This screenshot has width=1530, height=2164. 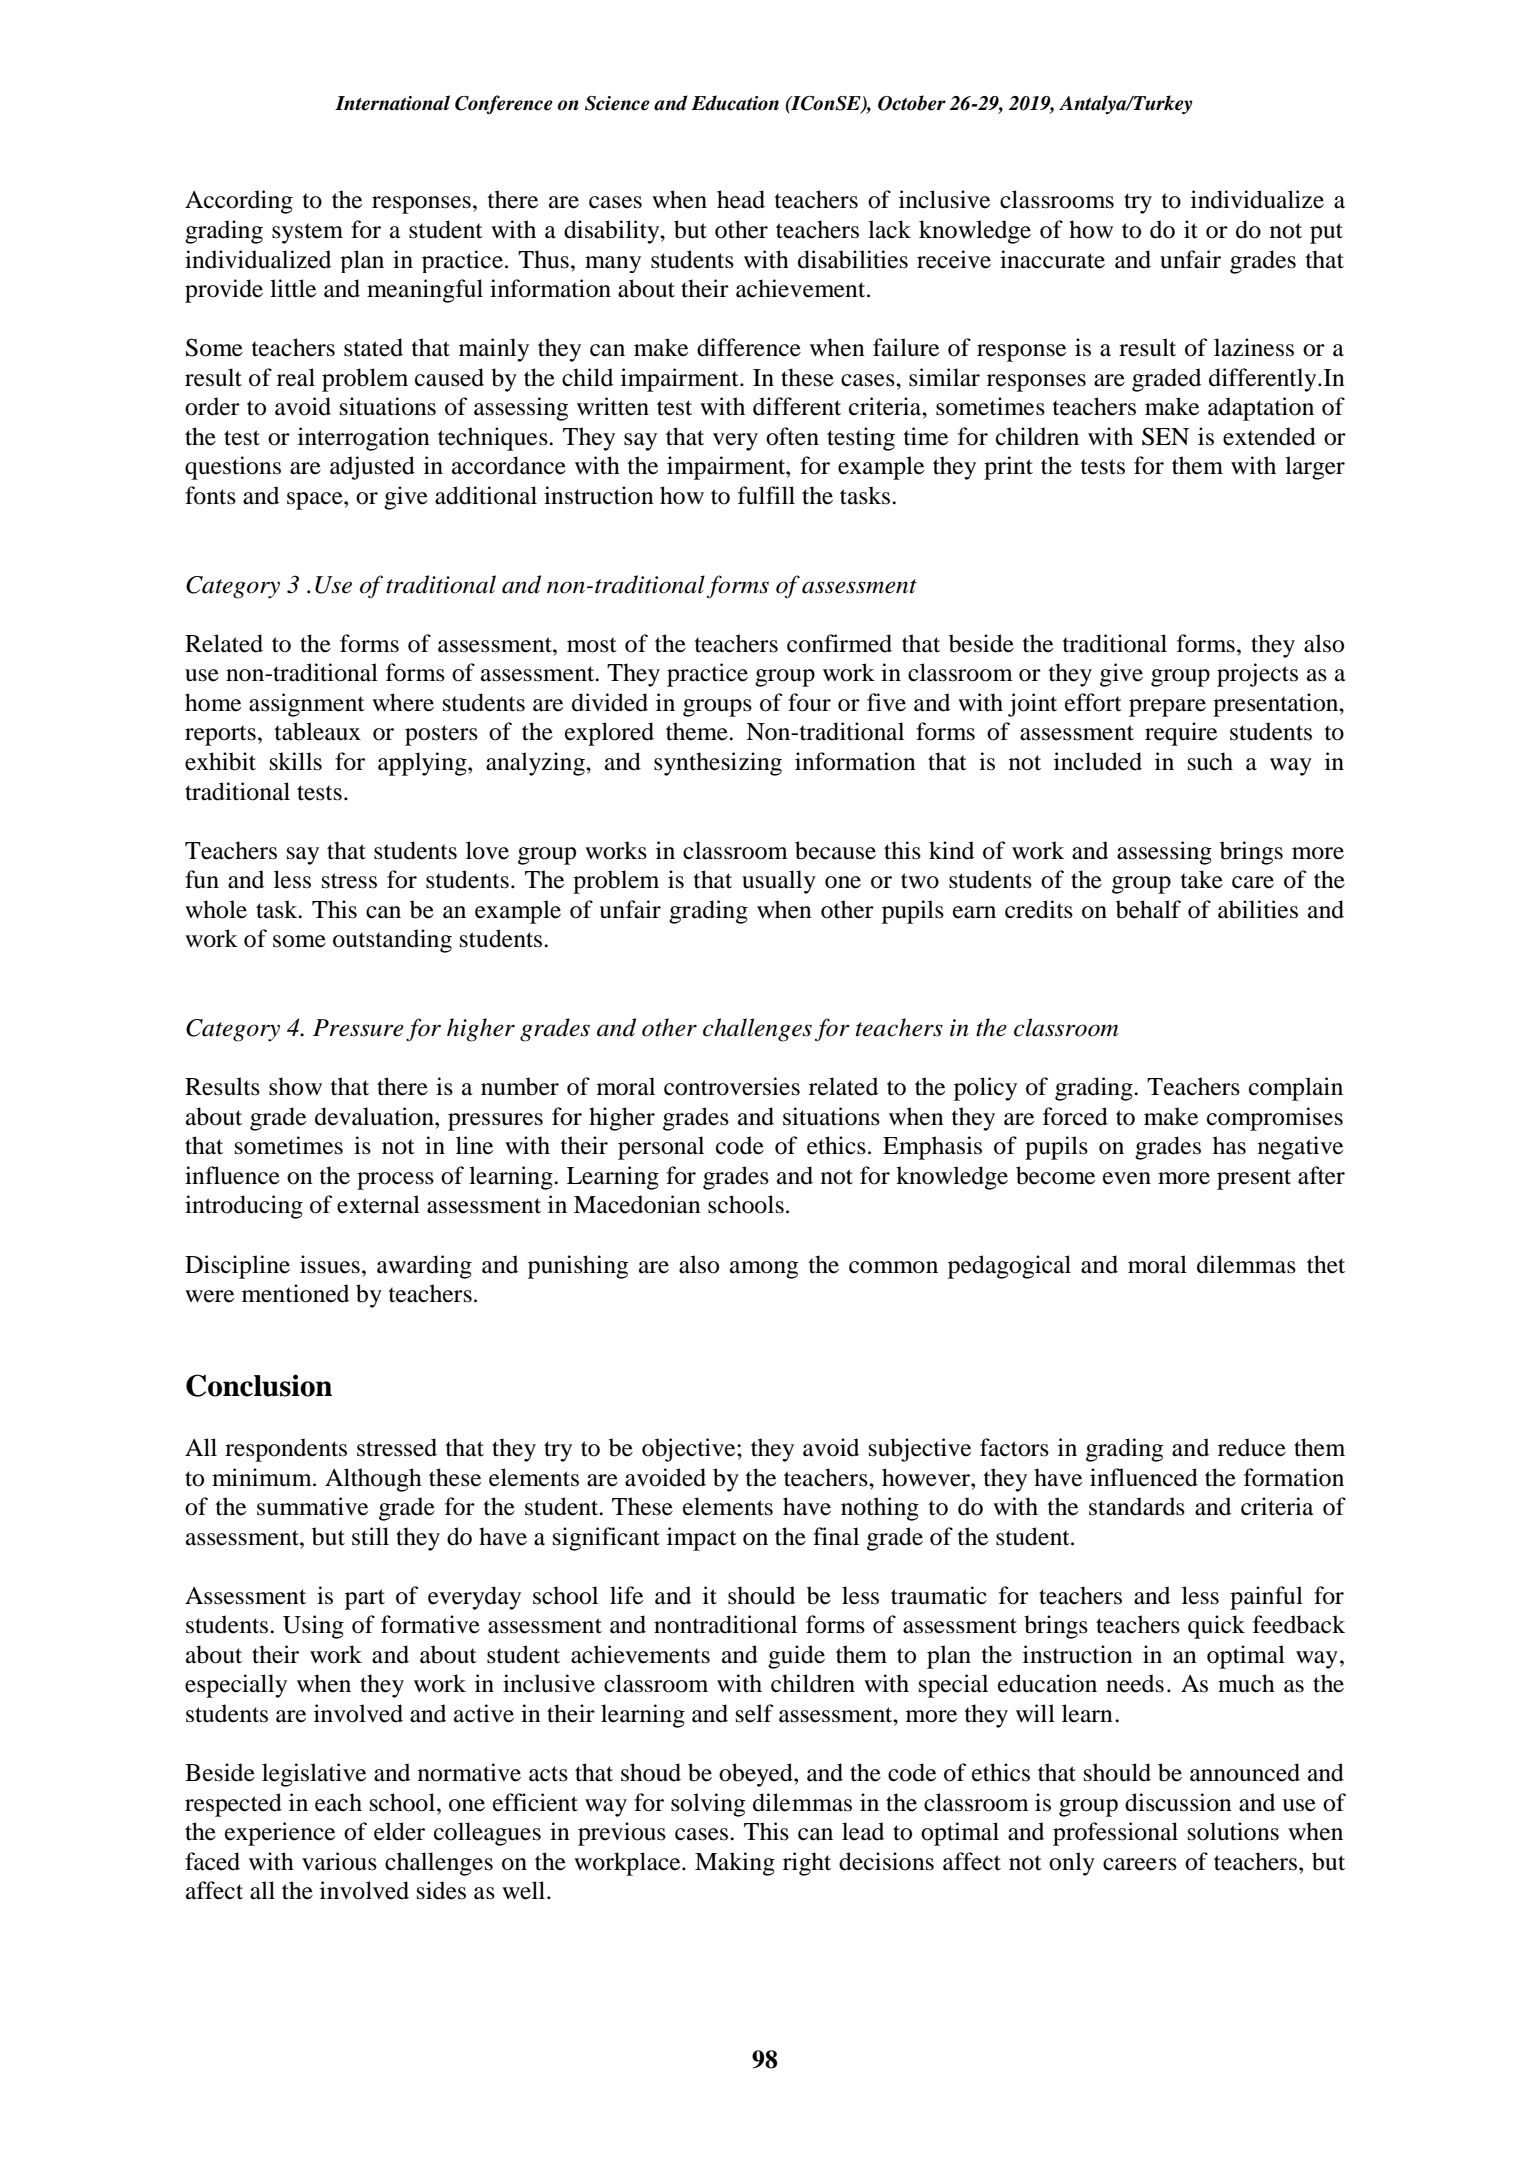 I want to click on head, so click(x=741, y=199).
